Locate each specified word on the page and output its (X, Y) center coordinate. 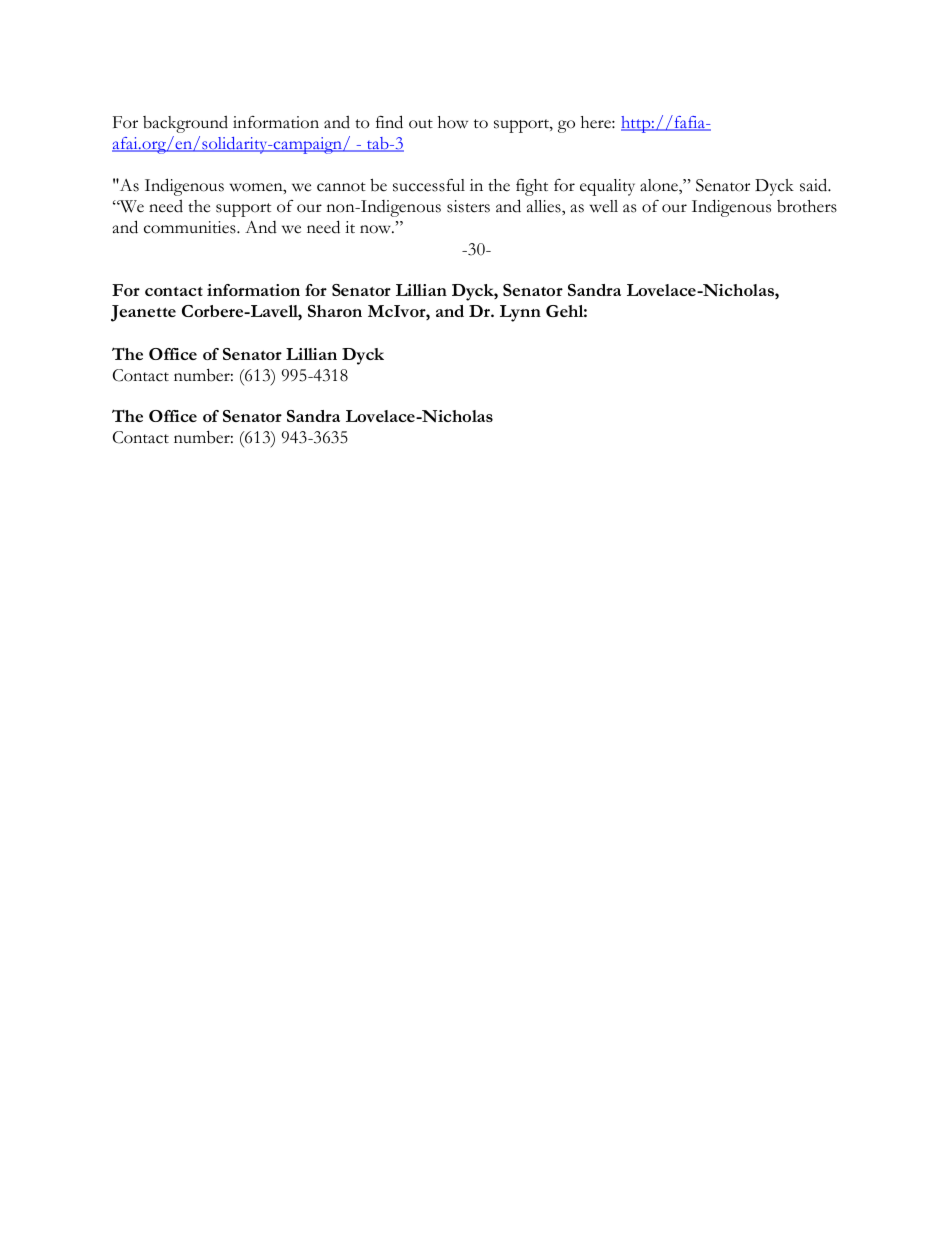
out (421, 124)
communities (191, 227)
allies (545, 206)
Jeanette (143, 313)
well (603, 206)
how (453, 122)
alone (660, 186)
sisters (468, 206)
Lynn (520, 313)
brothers (807, 206)
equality (607, 187)
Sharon (335, 311)
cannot (341, 187)
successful (429, 185)
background (185, 124)
